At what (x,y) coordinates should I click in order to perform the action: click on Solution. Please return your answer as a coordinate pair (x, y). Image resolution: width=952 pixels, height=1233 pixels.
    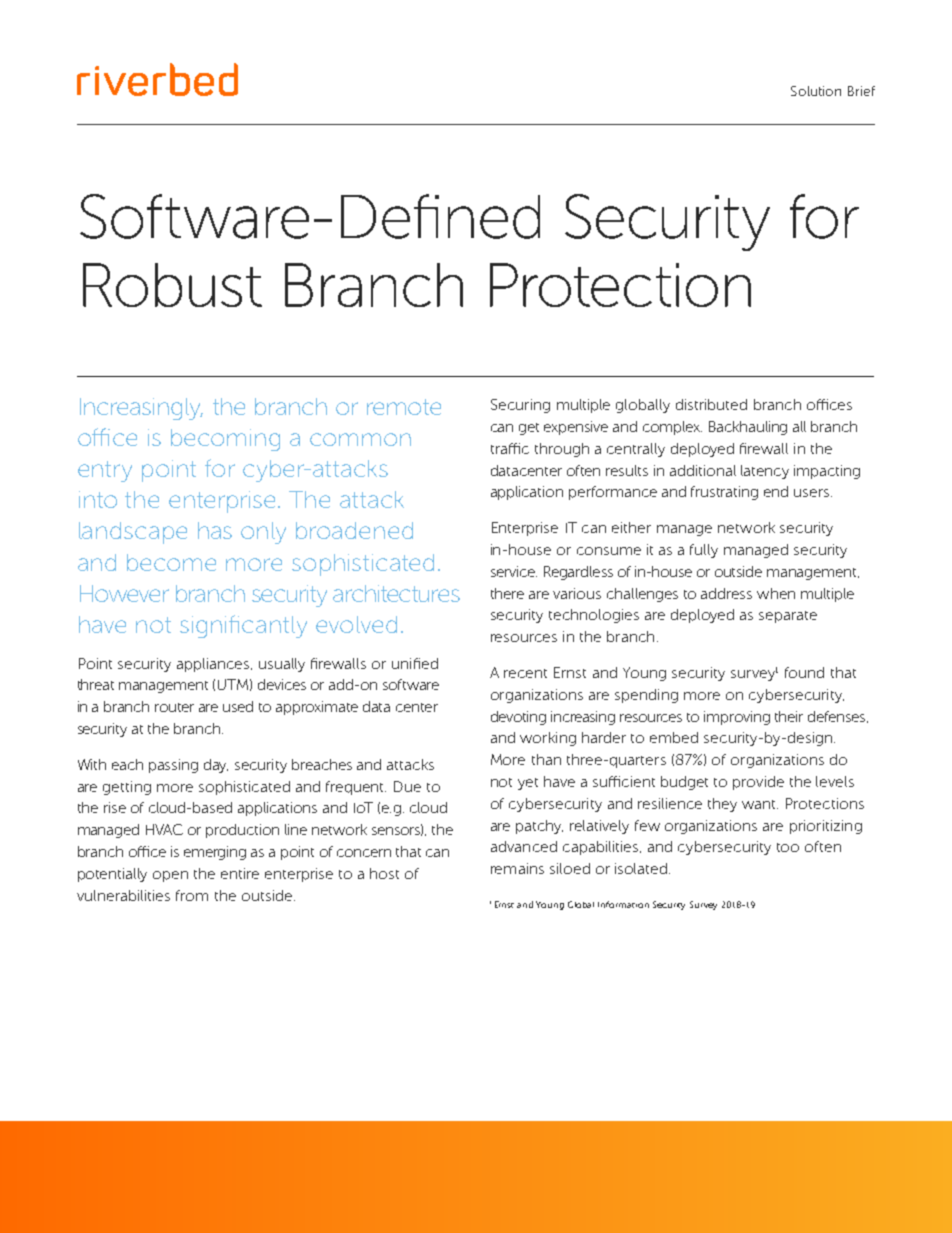
    Looking at the image, I should click on (816, 91).
